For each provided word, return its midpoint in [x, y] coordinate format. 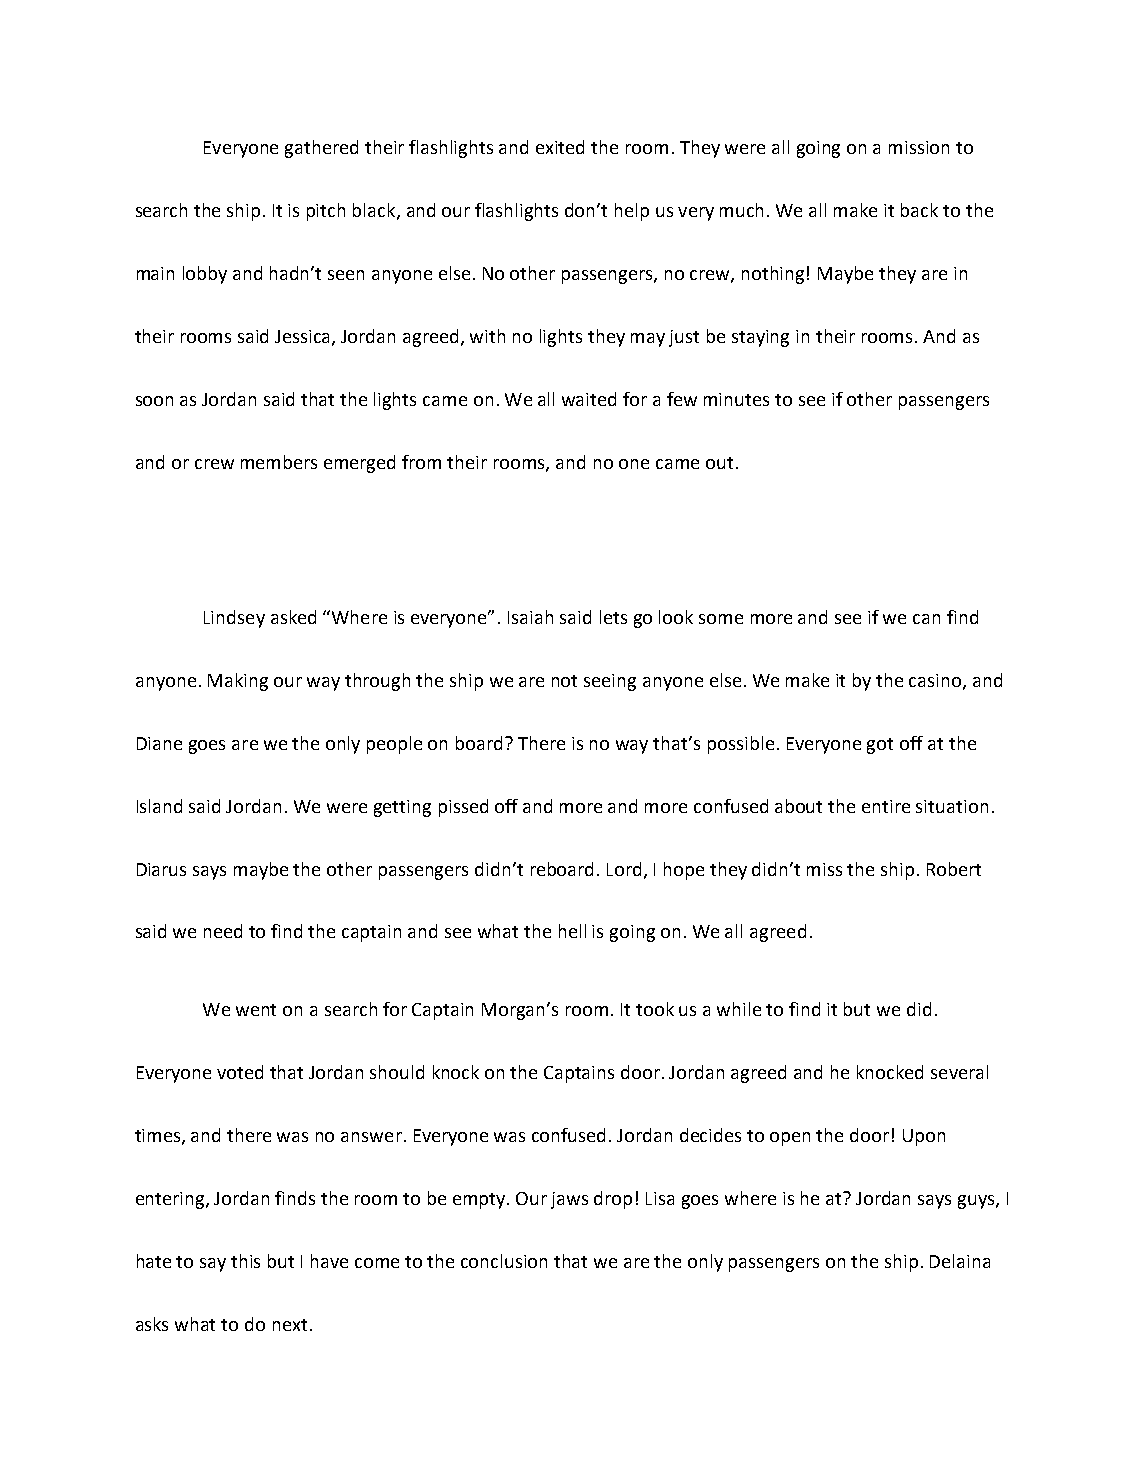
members [279, 462]
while [739, 1009]
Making [238, 682]
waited [589, 399]
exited [560, 147]
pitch [326, 212]
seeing [610, 682]
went [256, 1010]
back [919, 210]
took [655, 1009]
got [880, 746]
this [245, 1261]
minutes [736, 399]
